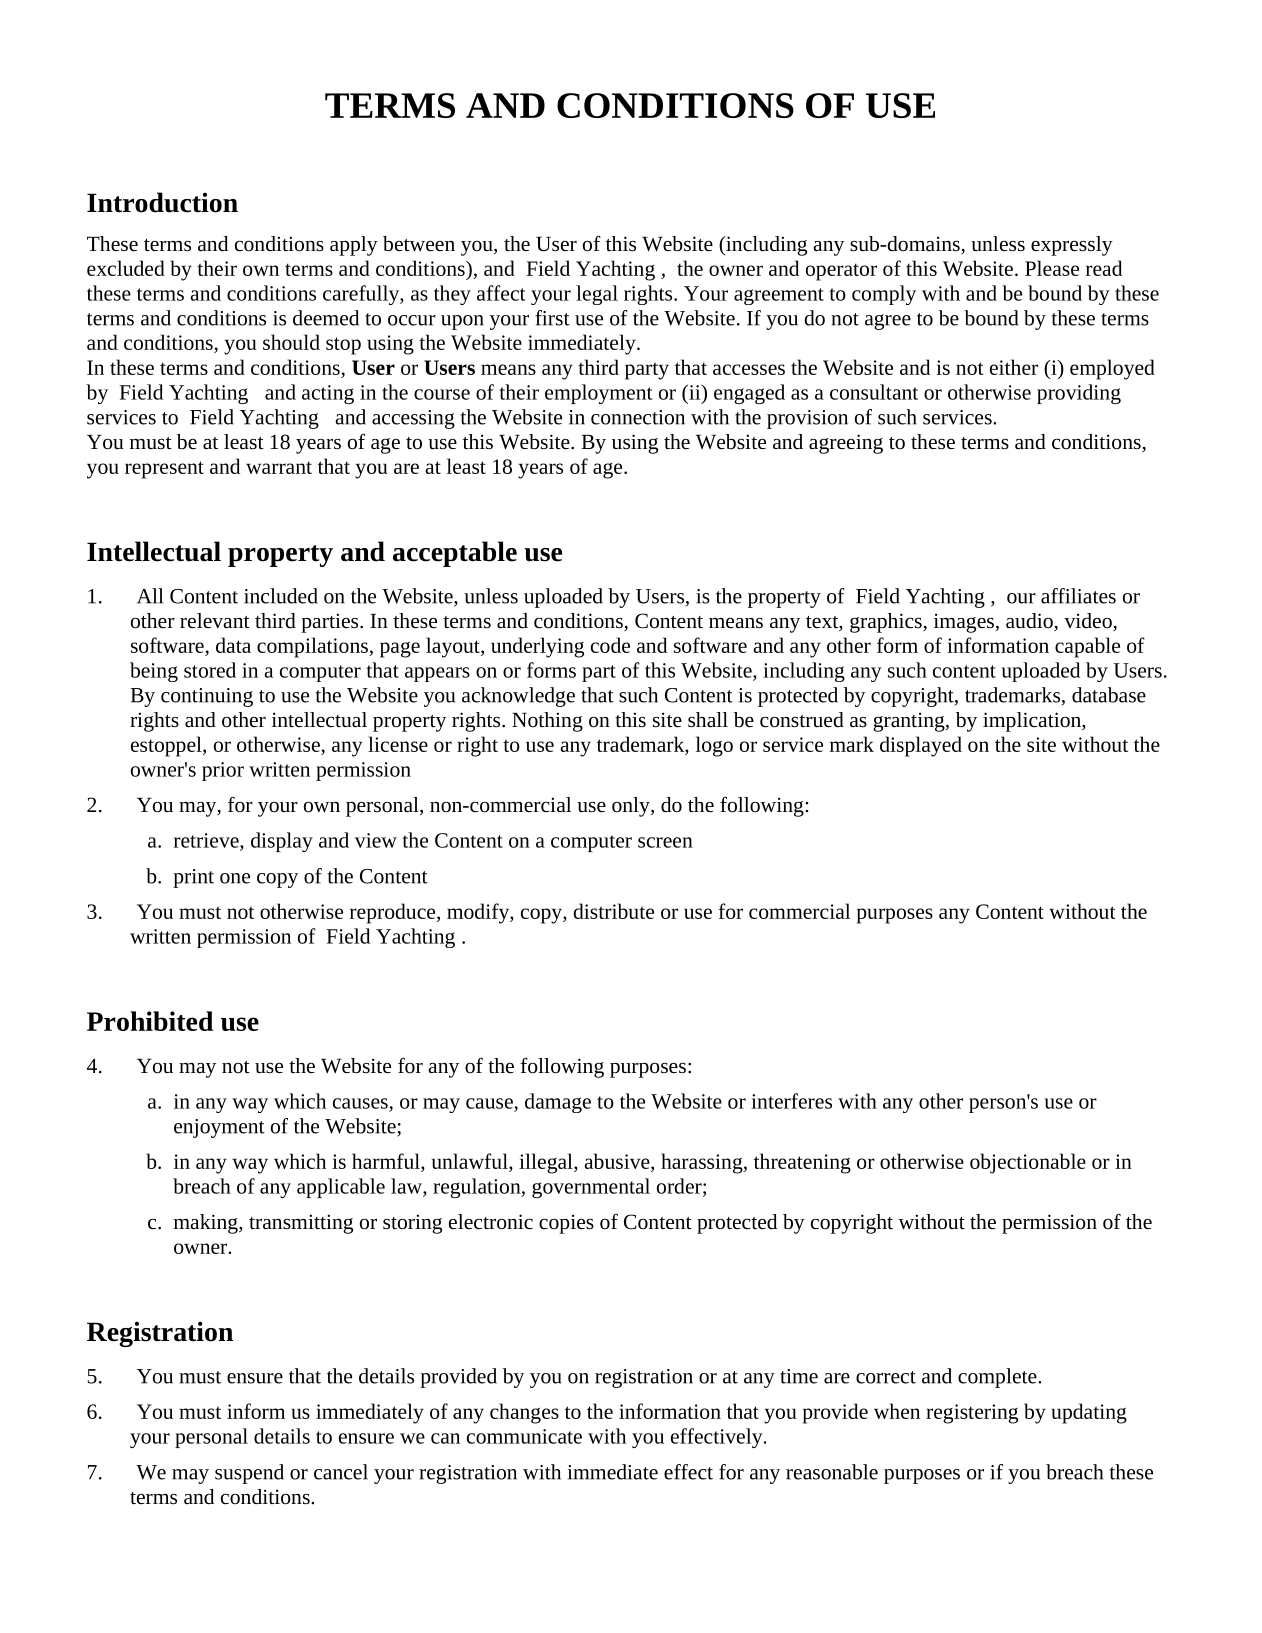 Image resolution: width=1262 pixels, height=1633 pixels. Describe the element at coordinates (1033, 722) in the screenshot. I see `implication` at that location.
